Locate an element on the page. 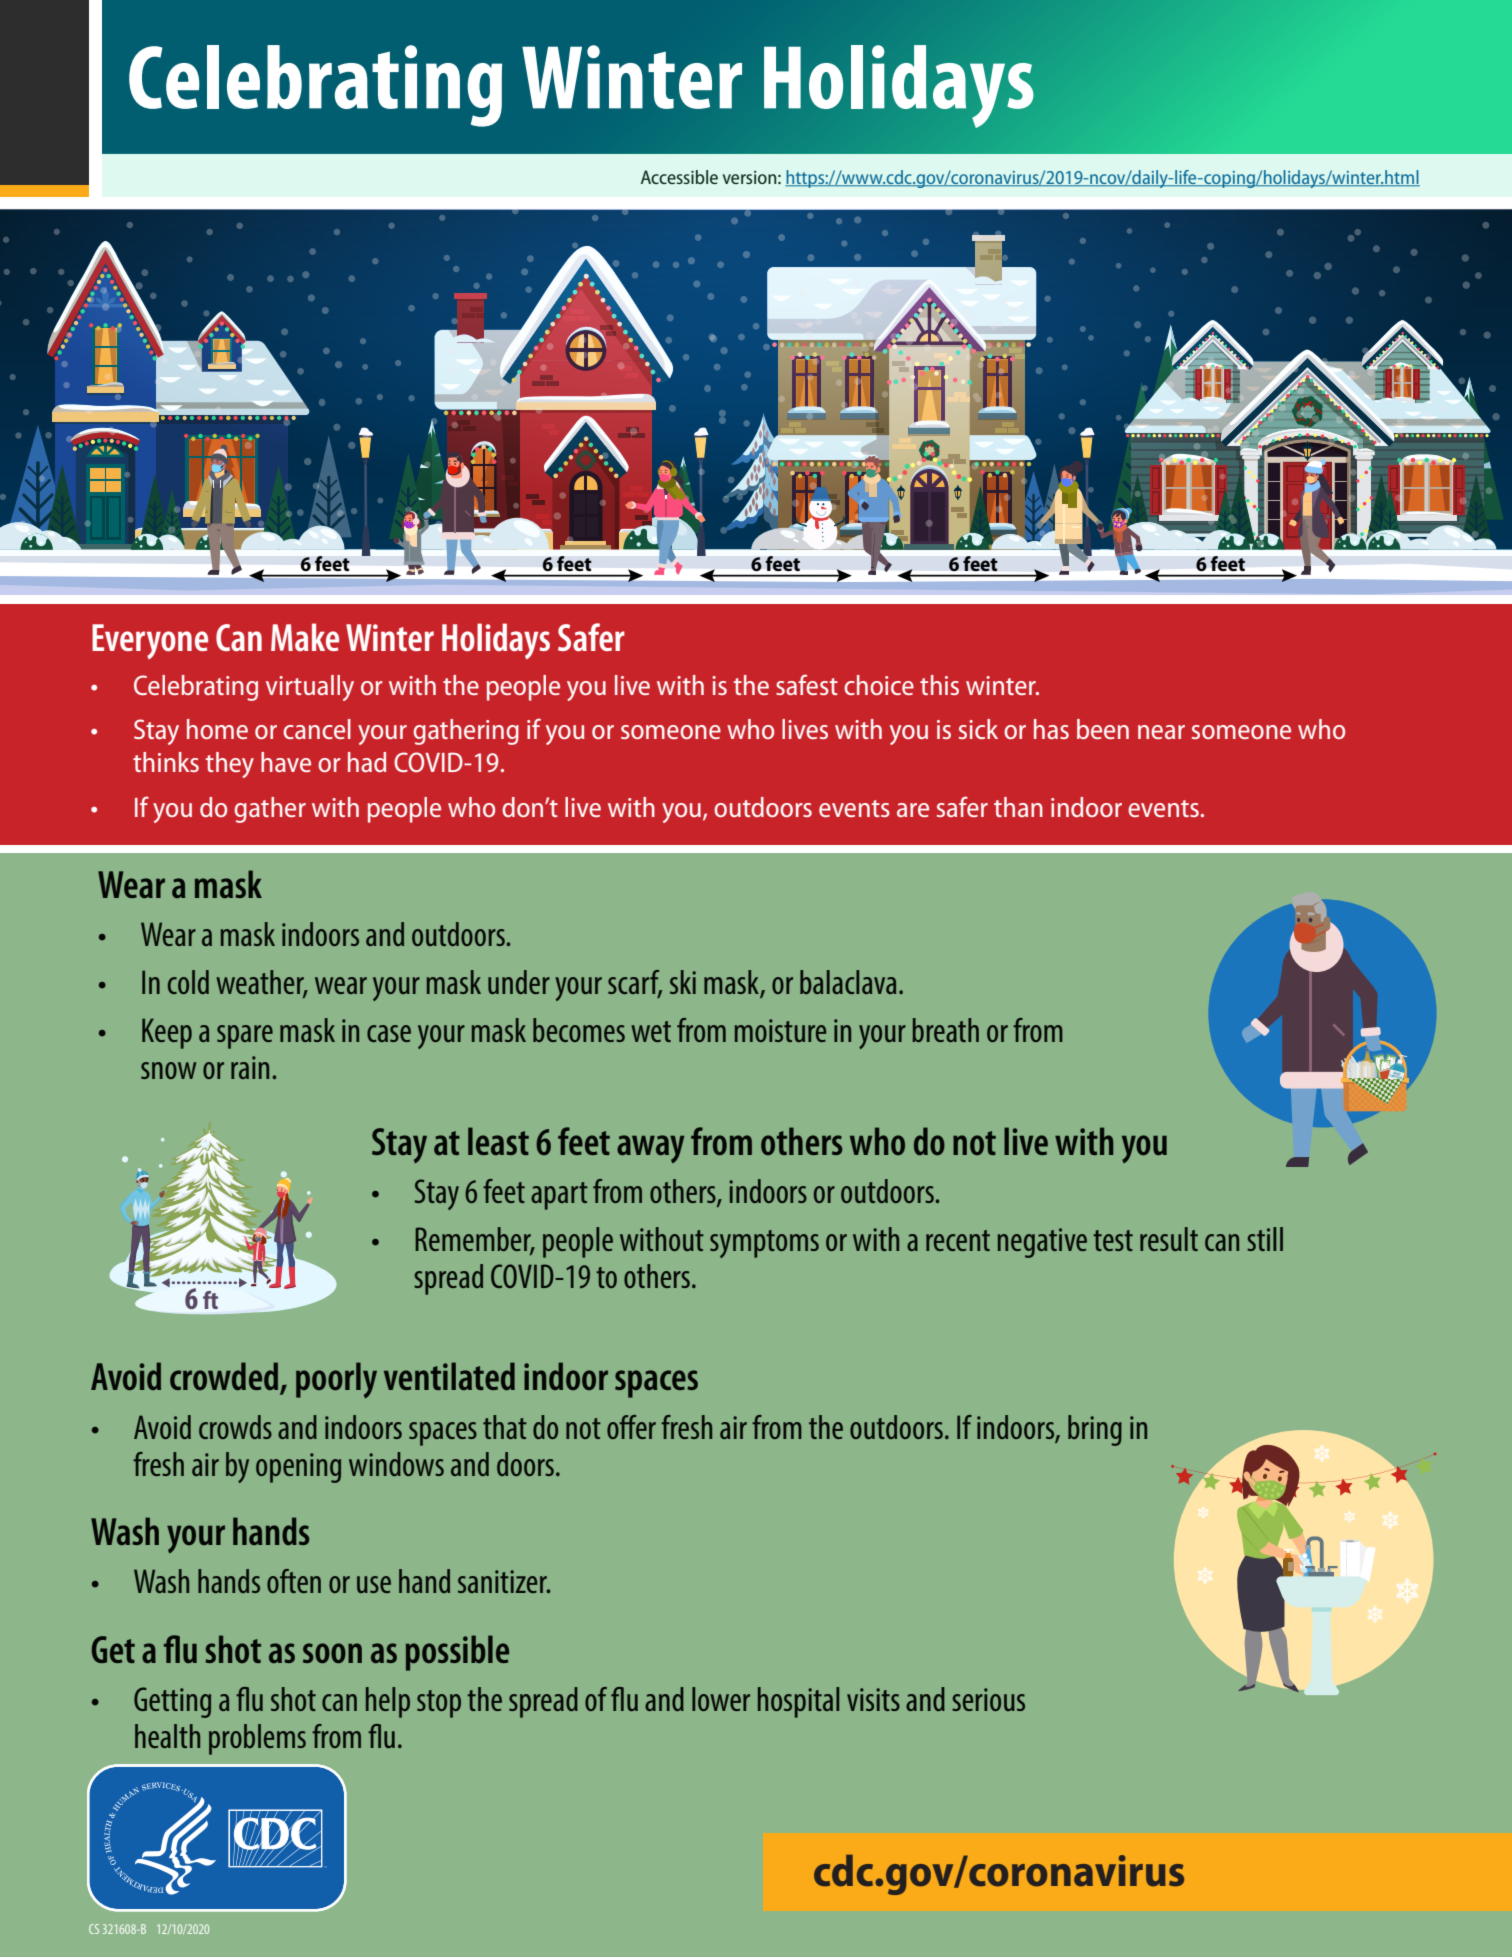  cold is located at coordinates (188, 982).
